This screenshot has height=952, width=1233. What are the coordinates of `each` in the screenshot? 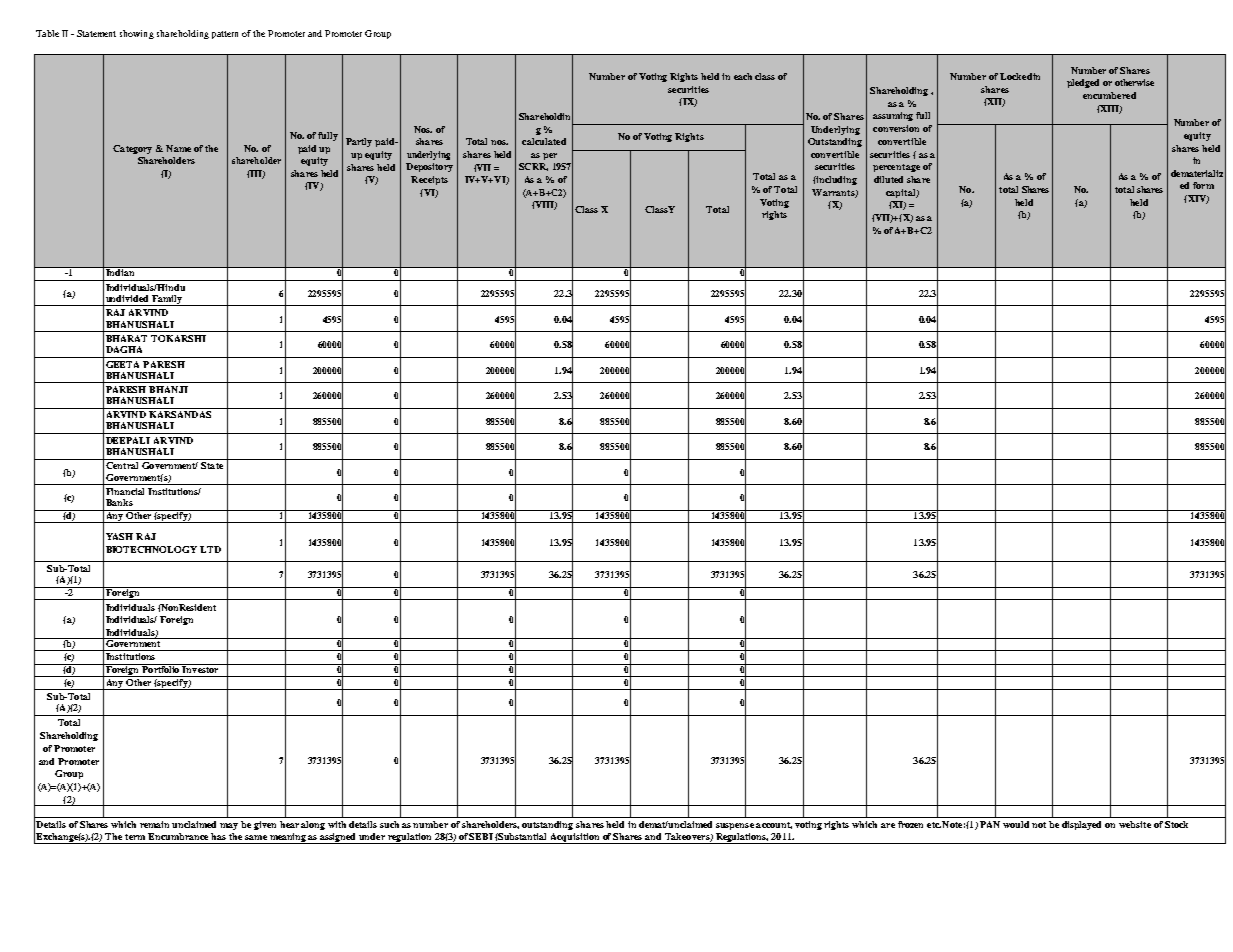 It's located at (743, 76).
